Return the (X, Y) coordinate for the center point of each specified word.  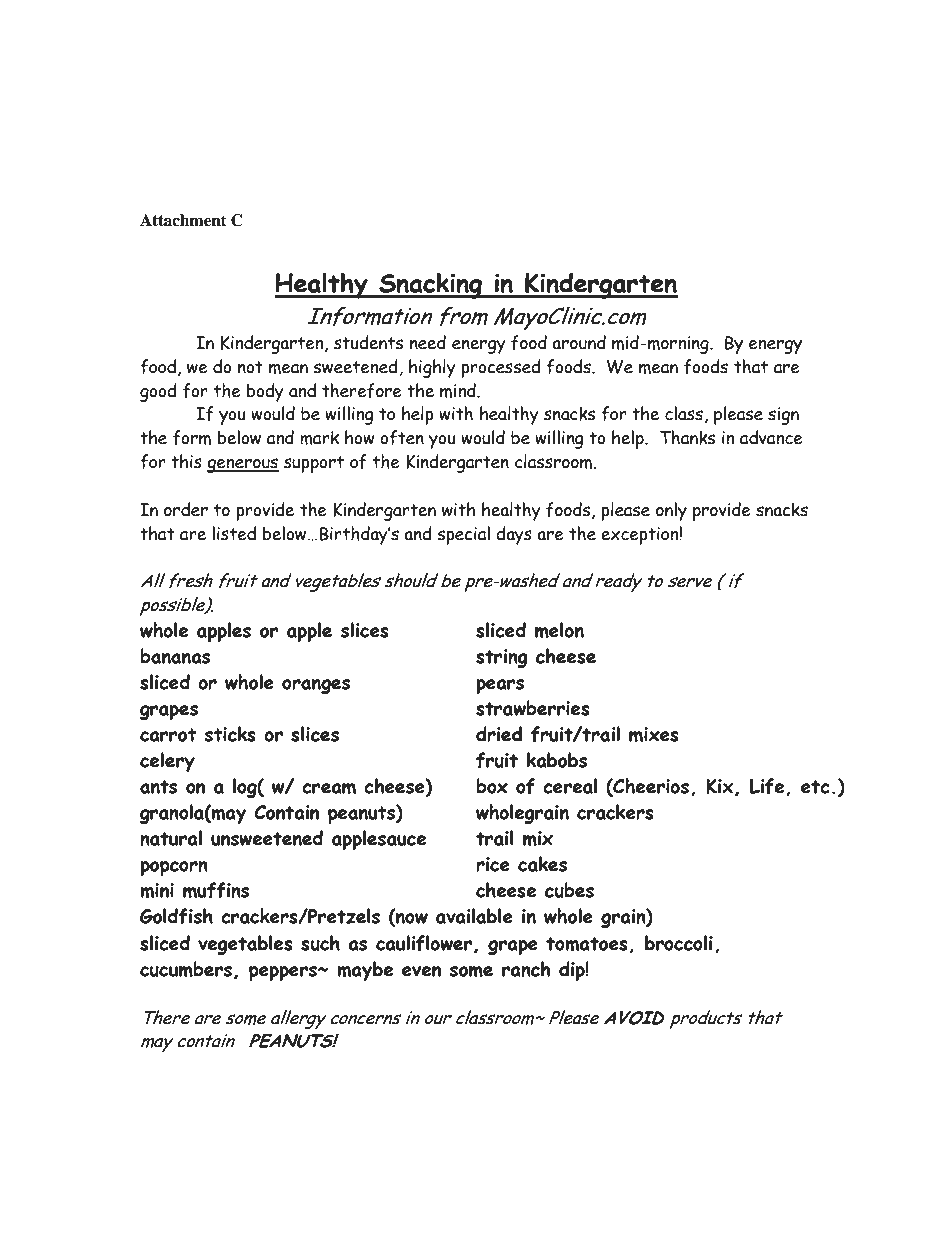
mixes (654, 734)
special (463, 535)
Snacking (431, 285)
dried (499, 734)
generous (243, 465)
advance (771, 437)
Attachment (183, 220)
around (579, 342)
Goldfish (176, 916)
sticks (230, 734)
